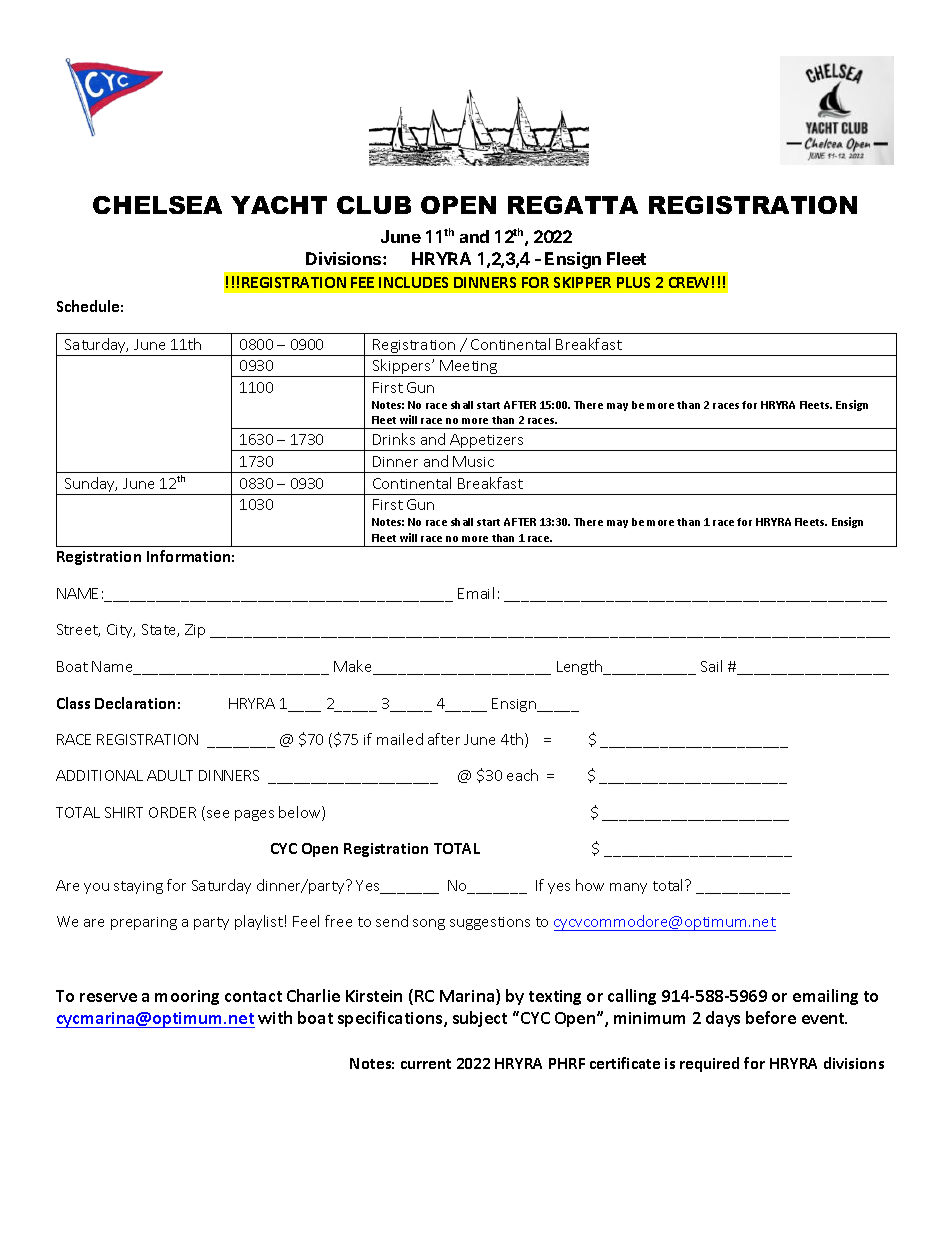  What do you see at coordinates (633, 282) in the image?
I see `PLUS` at bounding box center [633, 282].
